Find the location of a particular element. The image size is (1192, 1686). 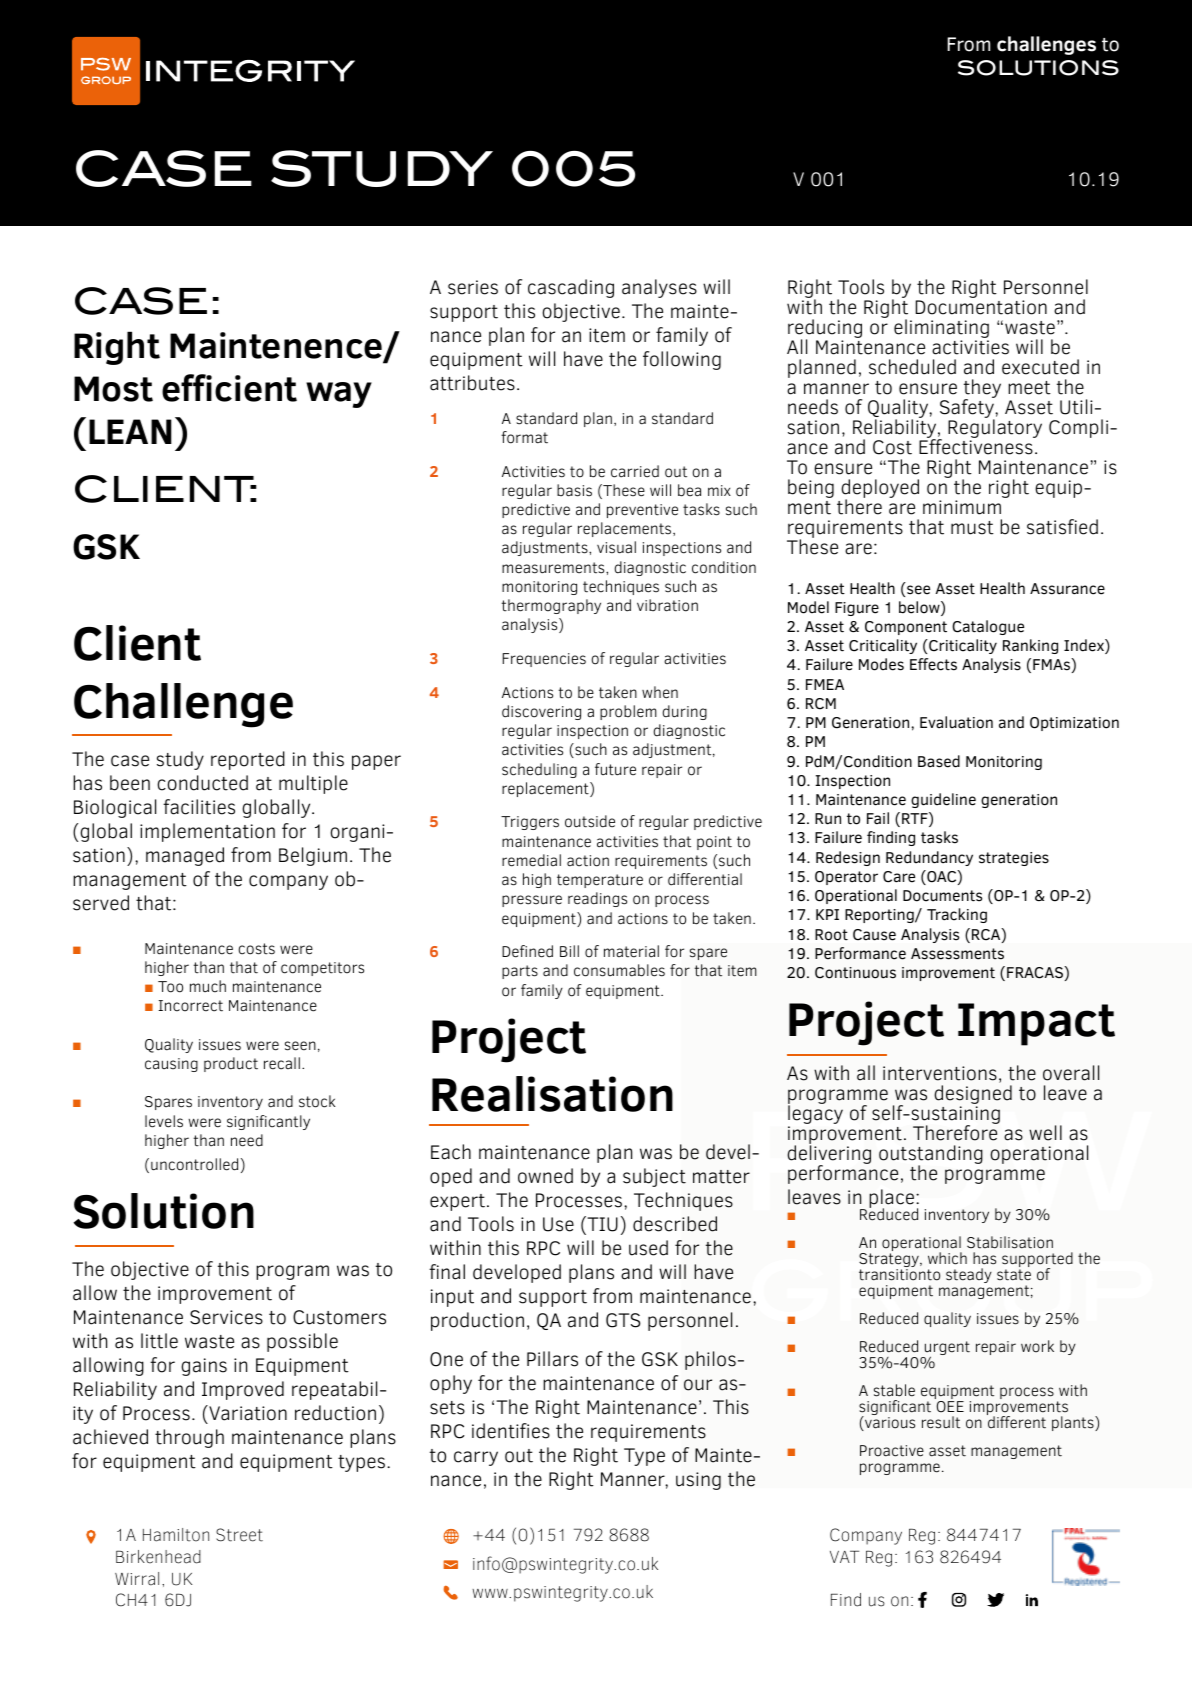

eliminating is located at coordinates (941, 330).
